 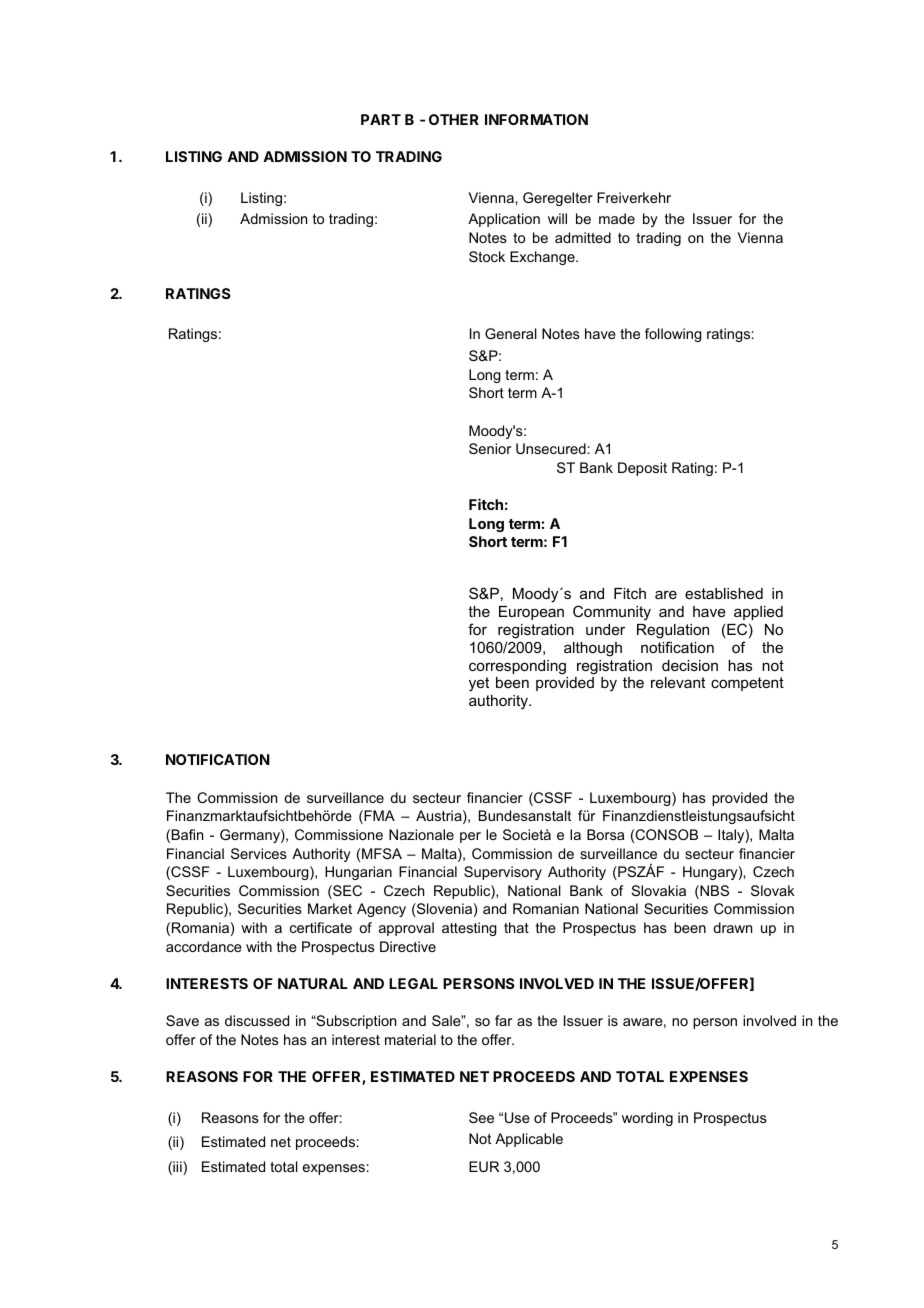 I want to click on Senior, so click(x=490, y=448).
